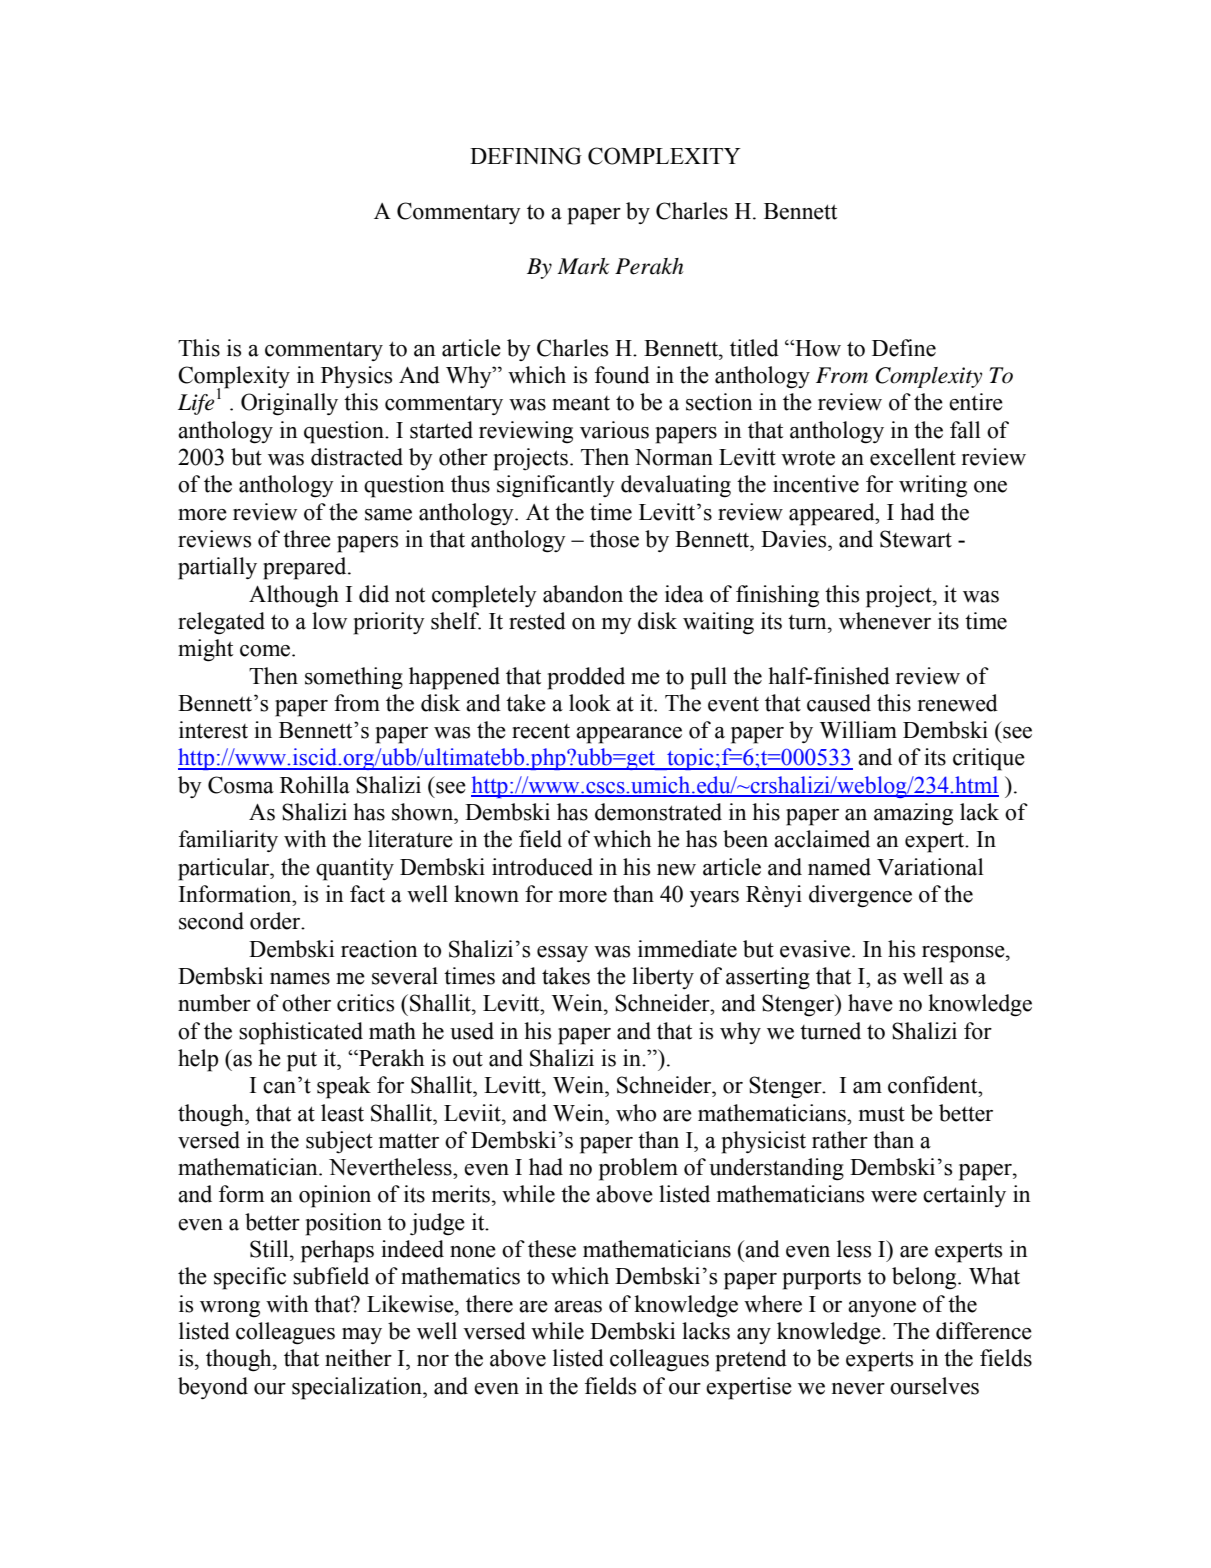  I want to click on Cosma, so click(241, 785).
